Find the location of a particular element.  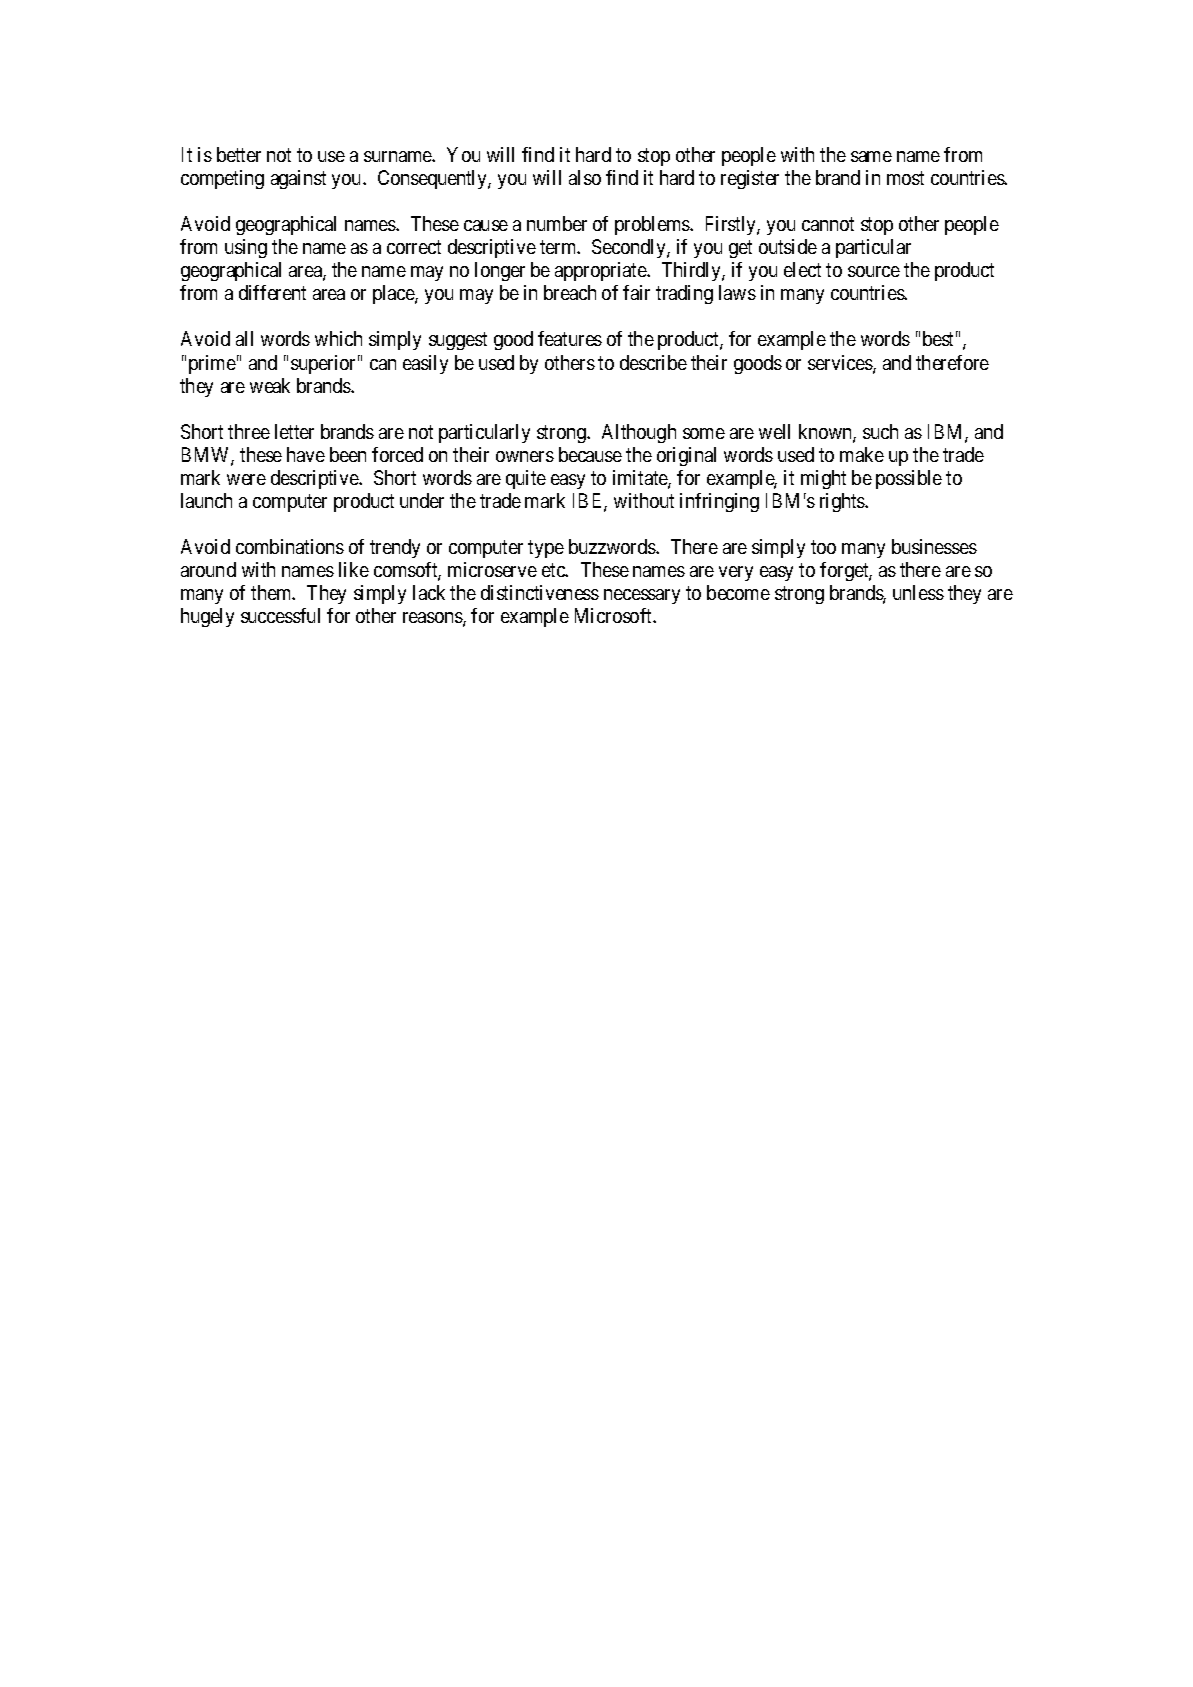

also is located at coordinates (585, 177).
